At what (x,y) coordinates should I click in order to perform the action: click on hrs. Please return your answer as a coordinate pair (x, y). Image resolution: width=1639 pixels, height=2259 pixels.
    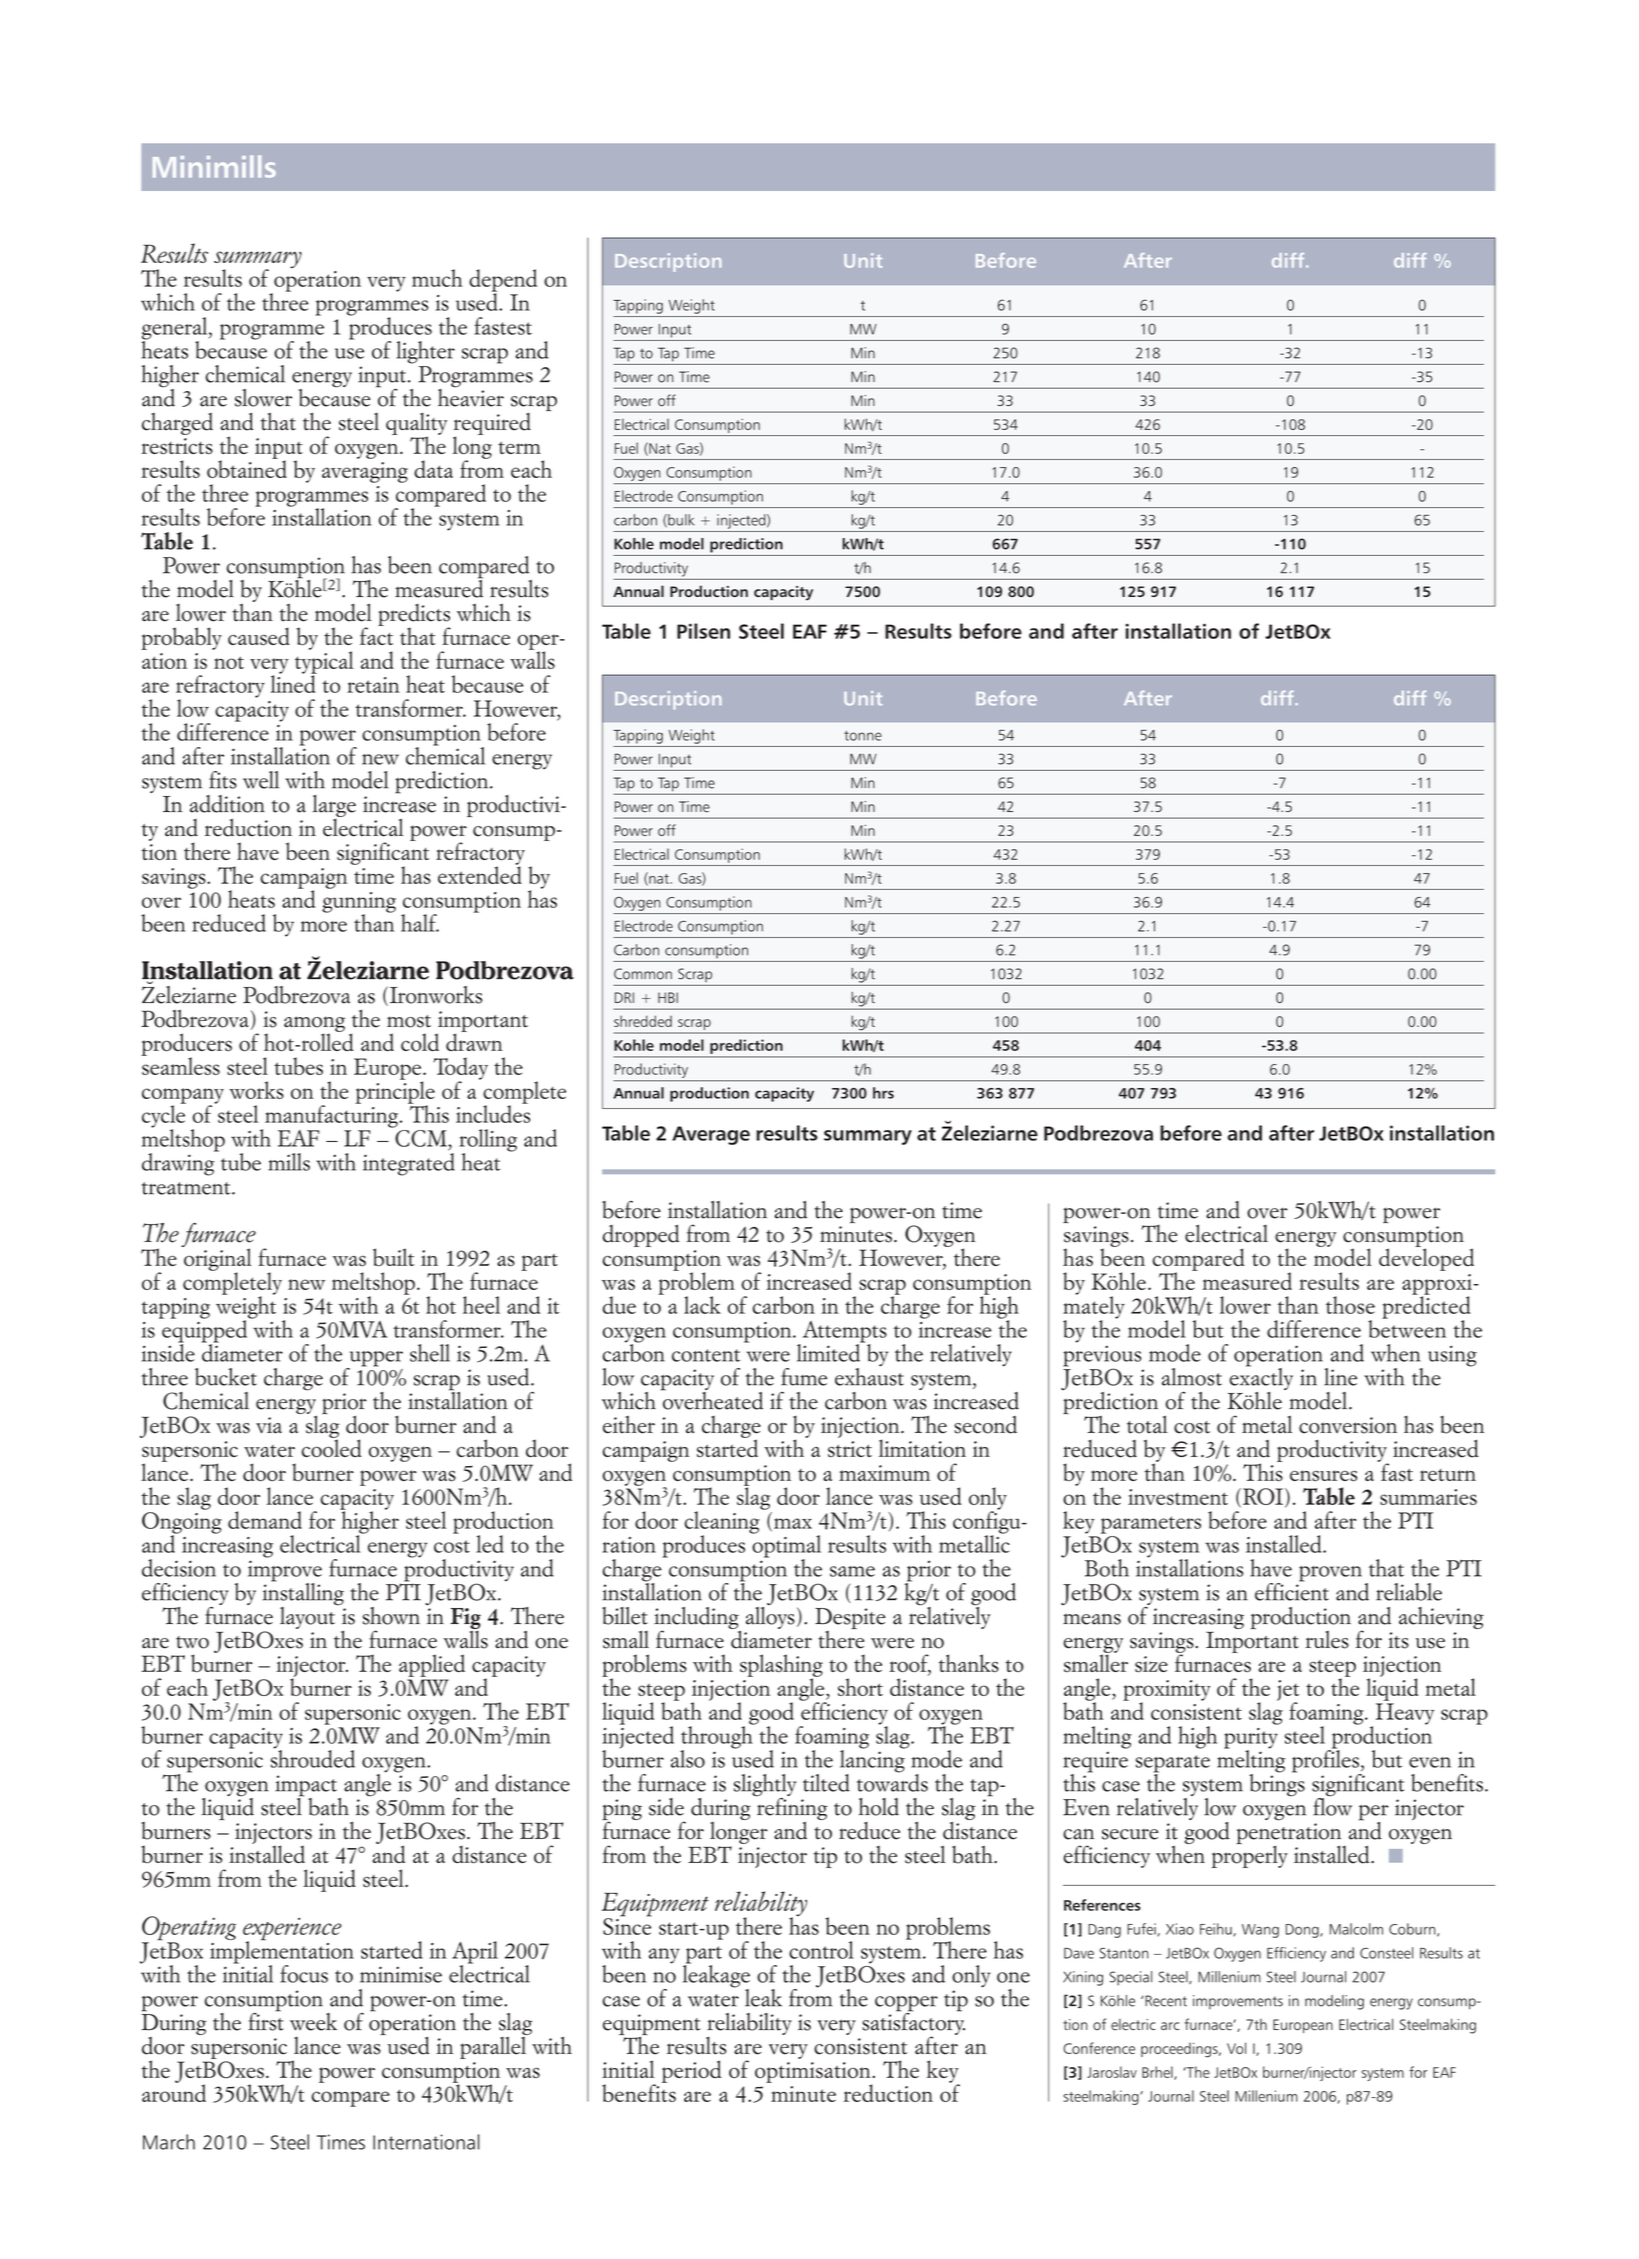
    Looking at the image, I should click on (883, 1093).
